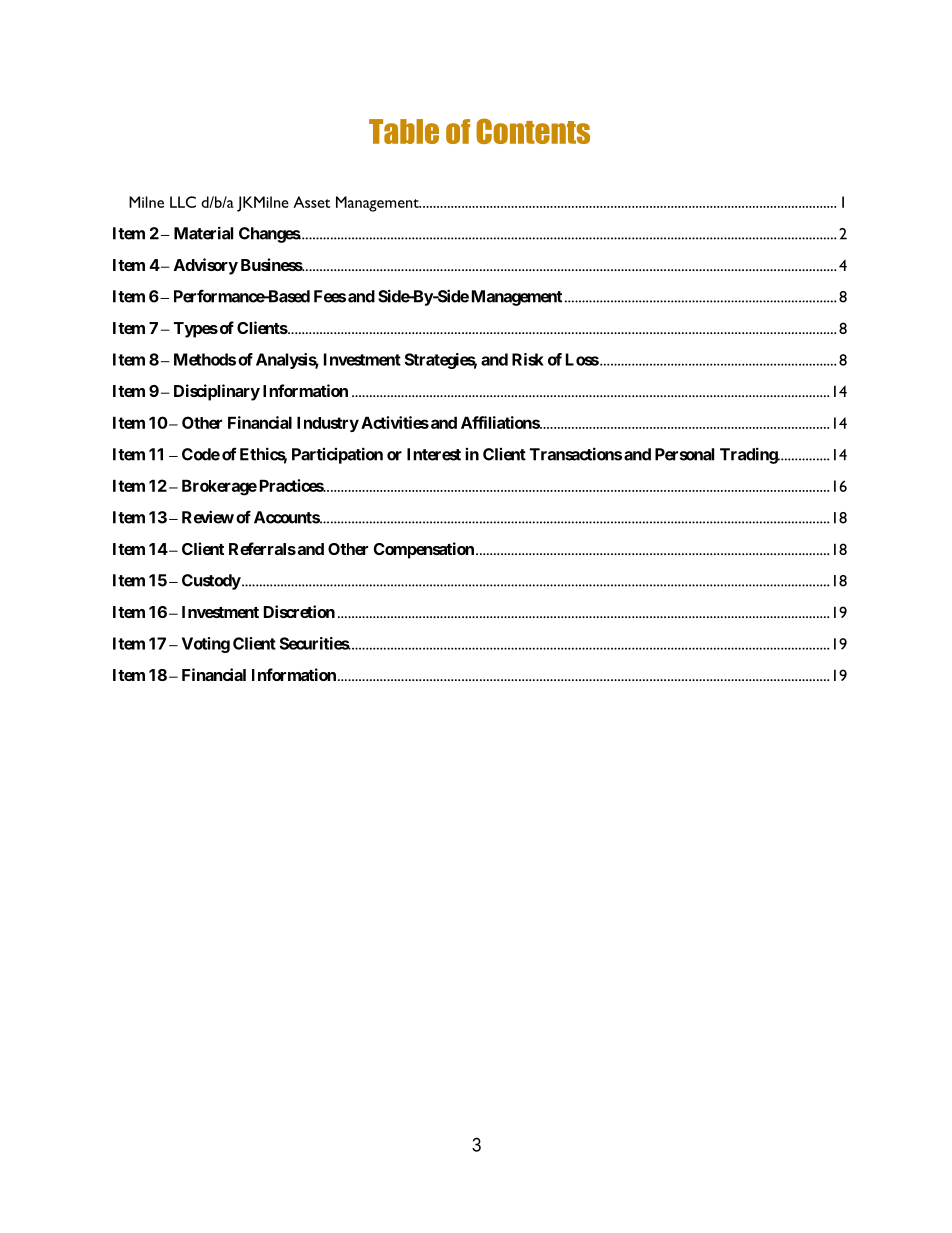 The image size is (952, 1233). What do you see at coordinates (311, 202) in the document?
I see `Asset` at bounding box center [311, 202].
